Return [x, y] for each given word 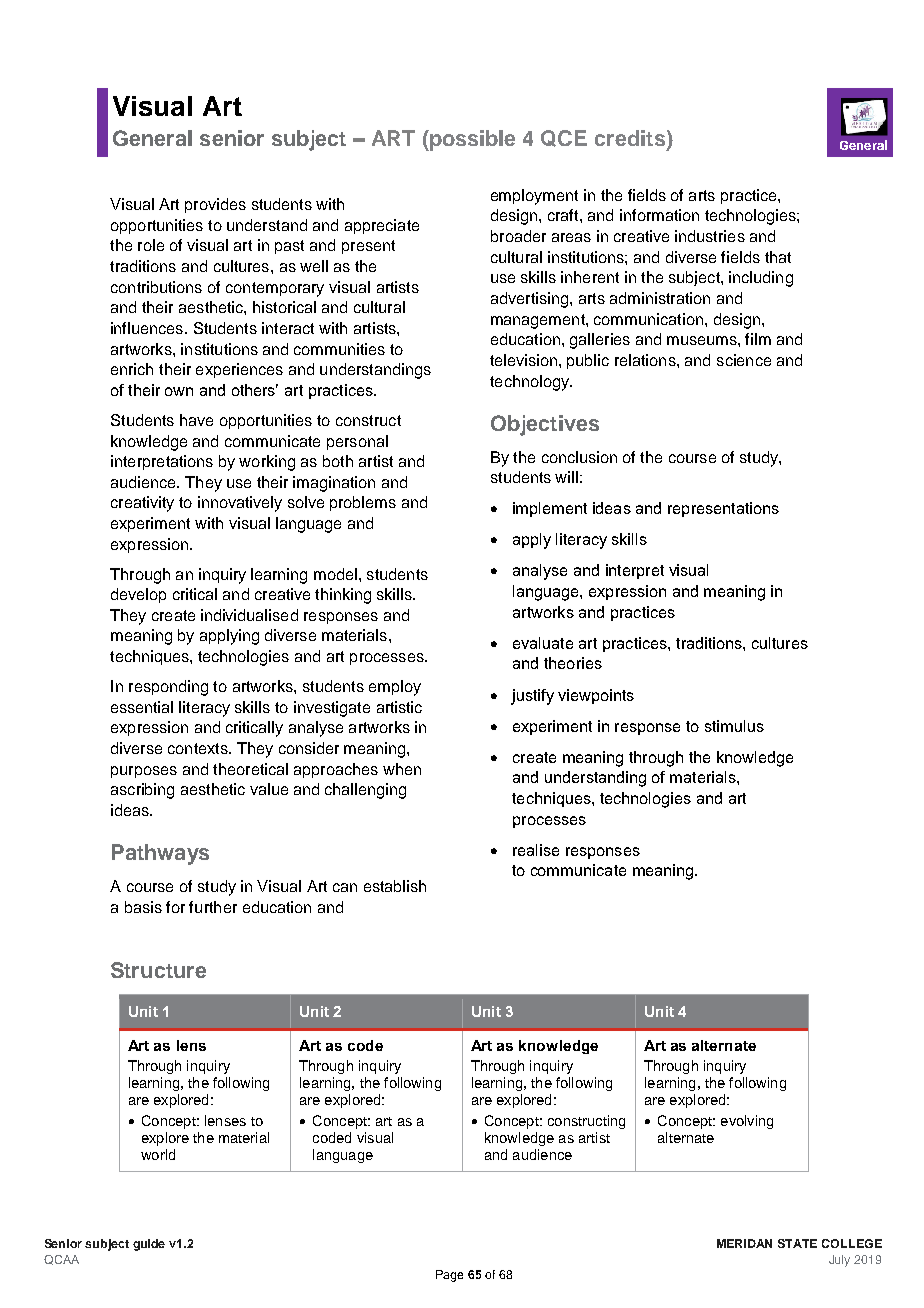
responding [168, 688]
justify [532, 697]
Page [449, 1276]
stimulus [734, 726]
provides [215, 205]
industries [710, 236]
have [196, 420]
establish [395, 886]
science [744, 360]
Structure [158, 970]
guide [149, 1245]
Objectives [545, 425]
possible [471, 140]
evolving [747, 1122]
